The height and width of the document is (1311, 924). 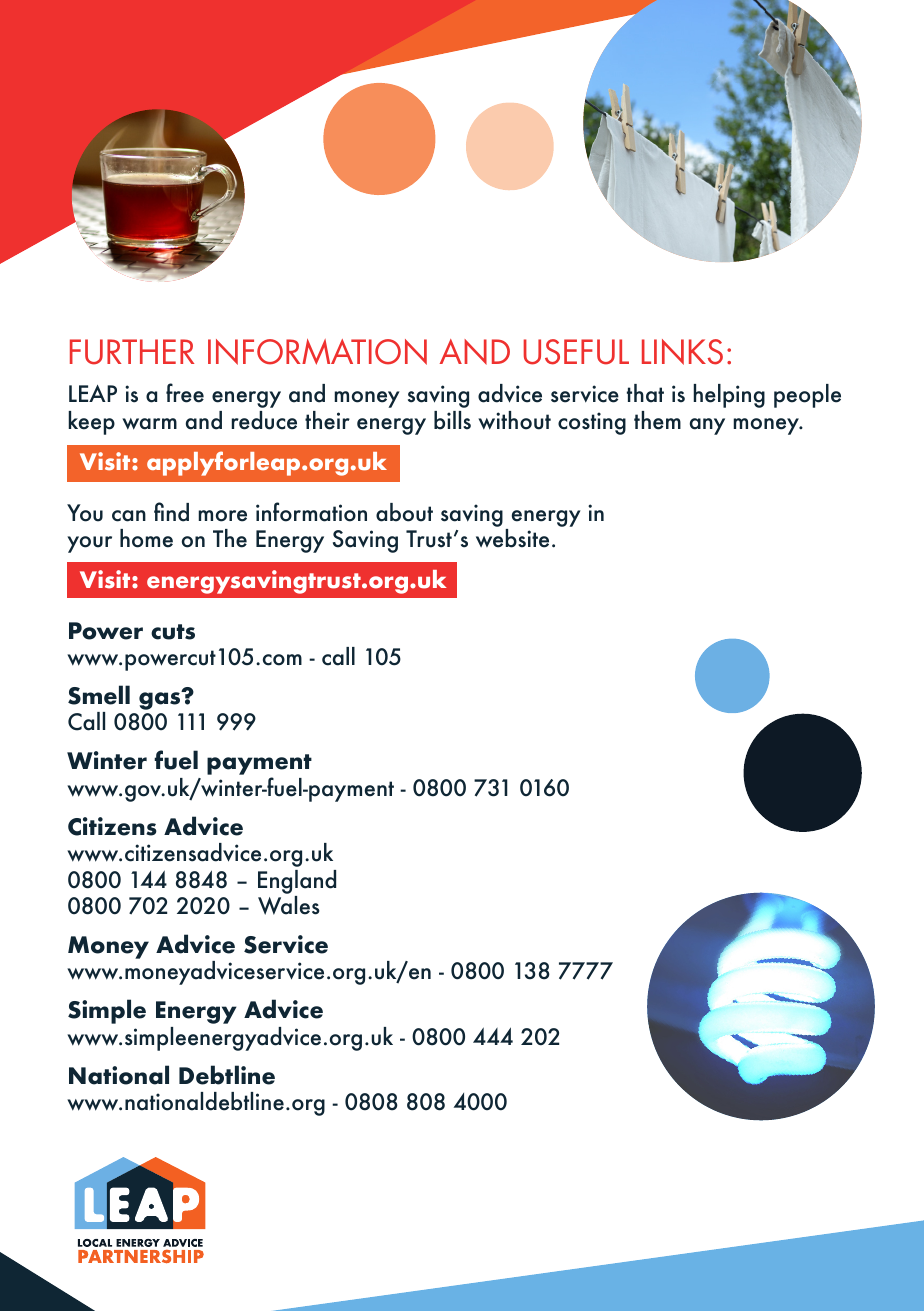 What do you see at coordinates (682, 352) in the document?
I see `LINKS` at bounding box center [682, 352].
